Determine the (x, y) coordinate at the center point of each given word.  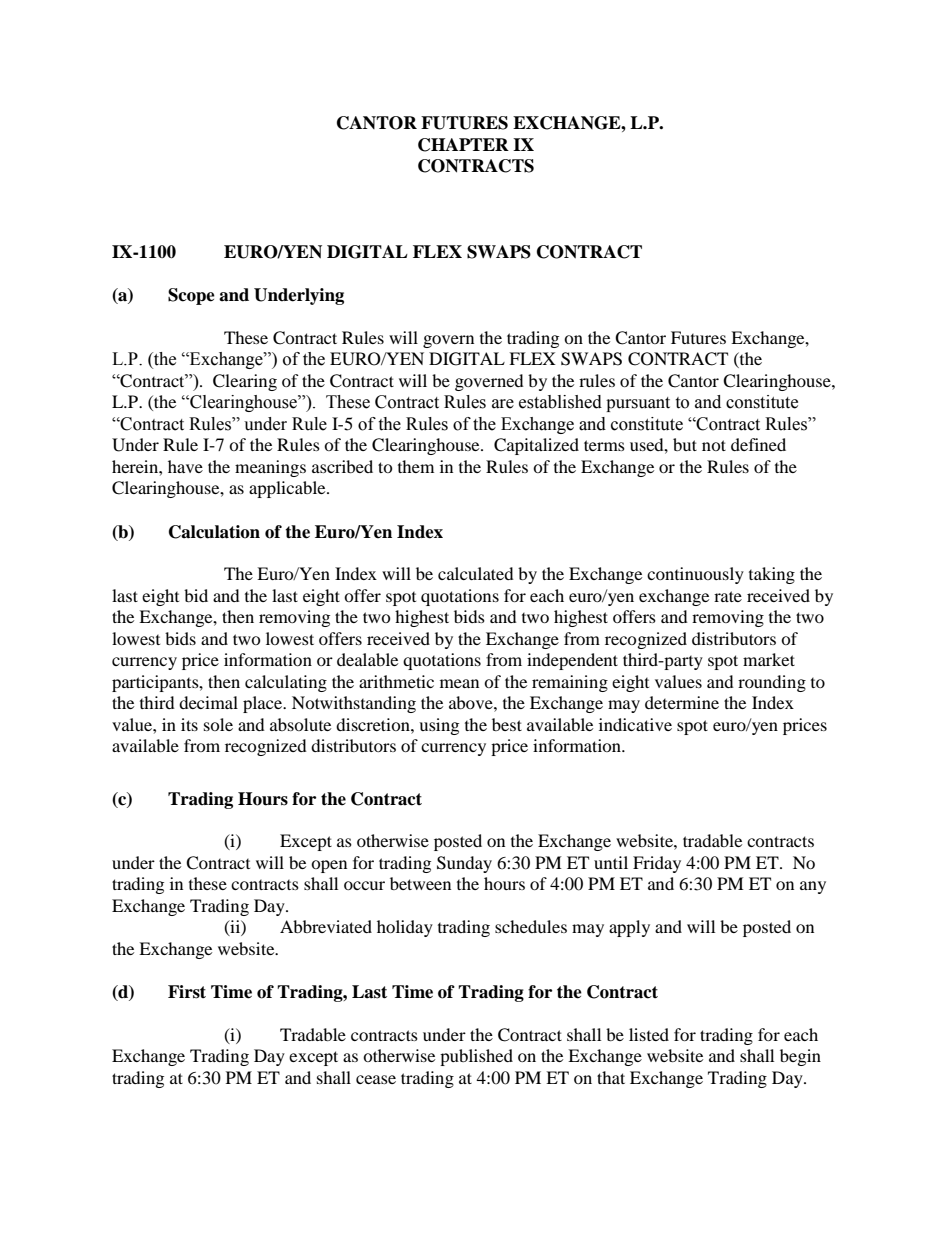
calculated (476, 573)
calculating (286, 683)
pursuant (638, 404)
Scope (191, 296)
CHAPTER (463, 145)
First (187, 992)
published (476, 1057)
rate (728, 596)
